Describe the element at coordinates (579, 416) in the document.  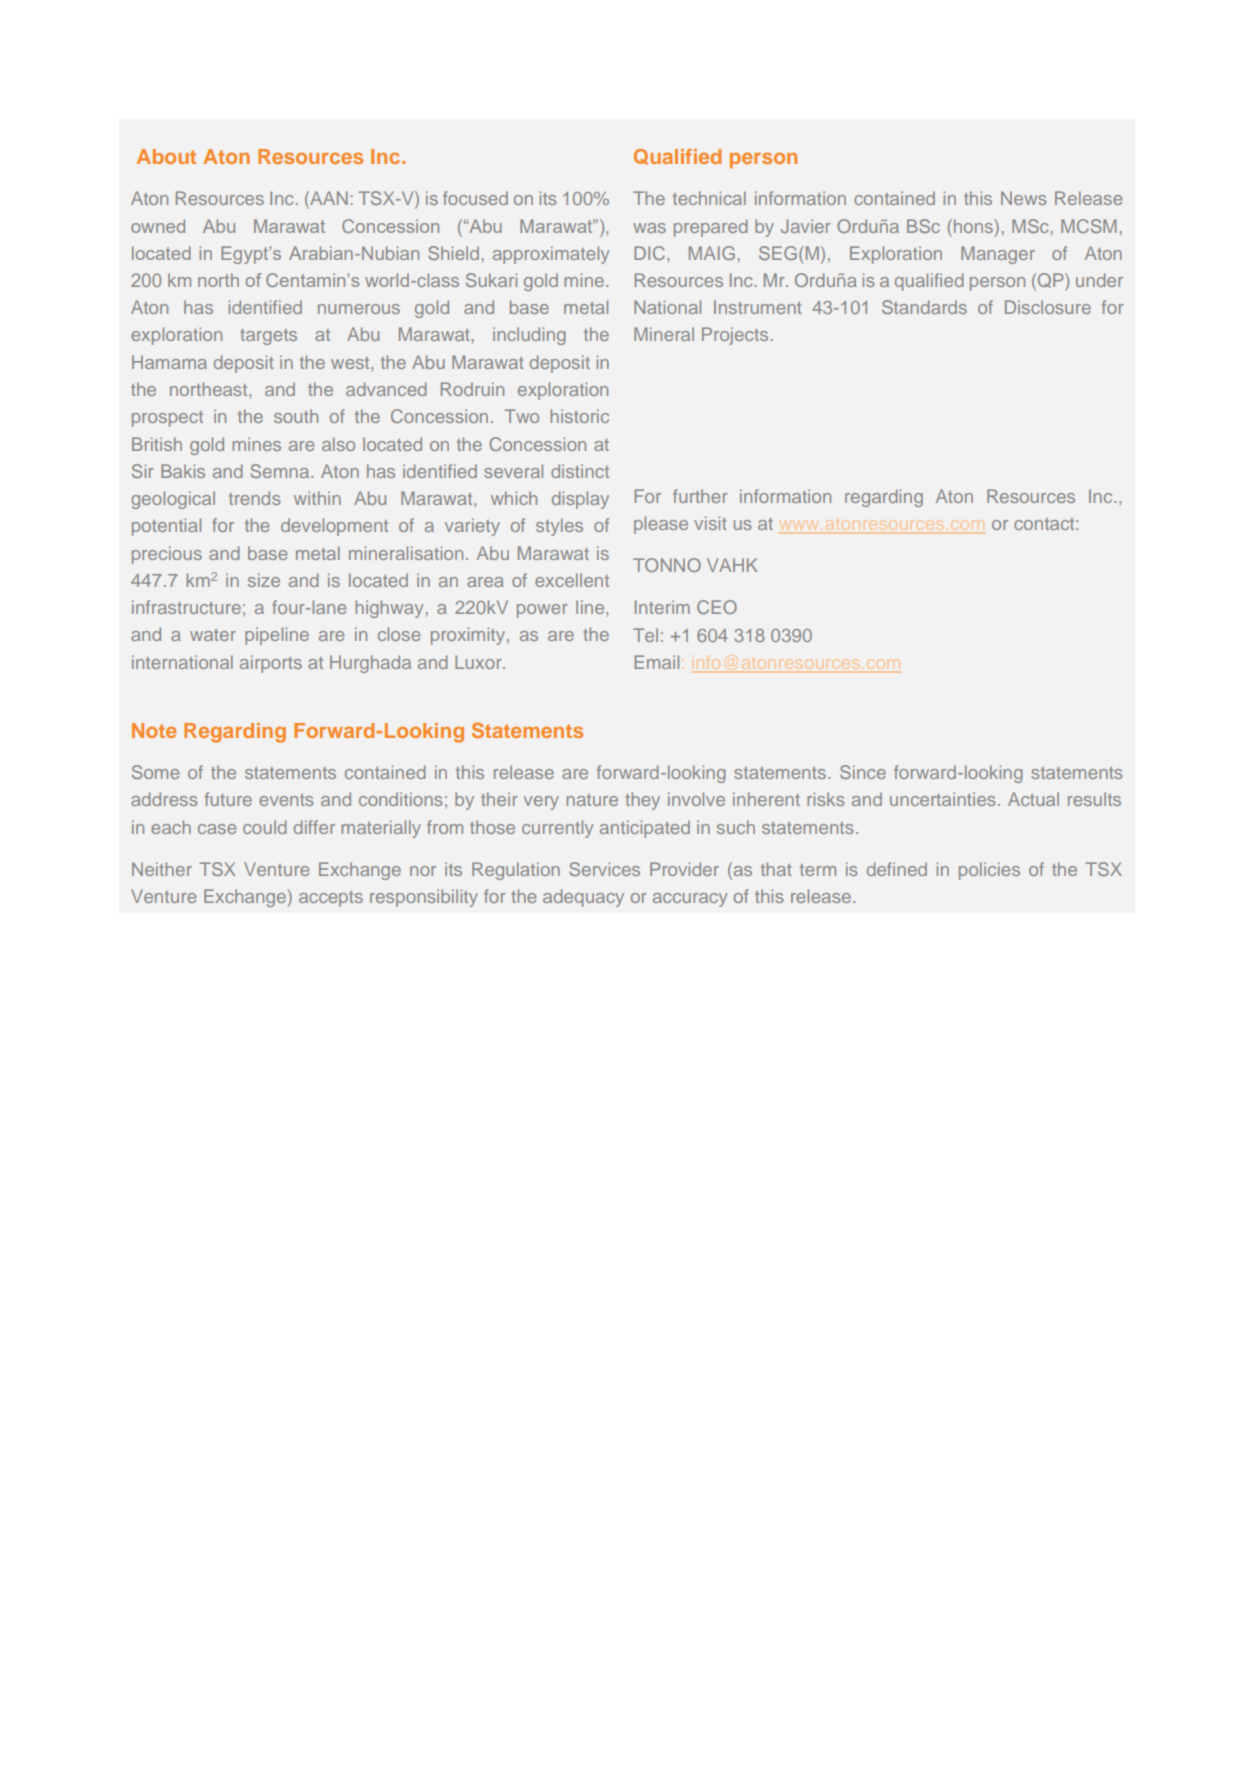
I see `historic` at that location.
